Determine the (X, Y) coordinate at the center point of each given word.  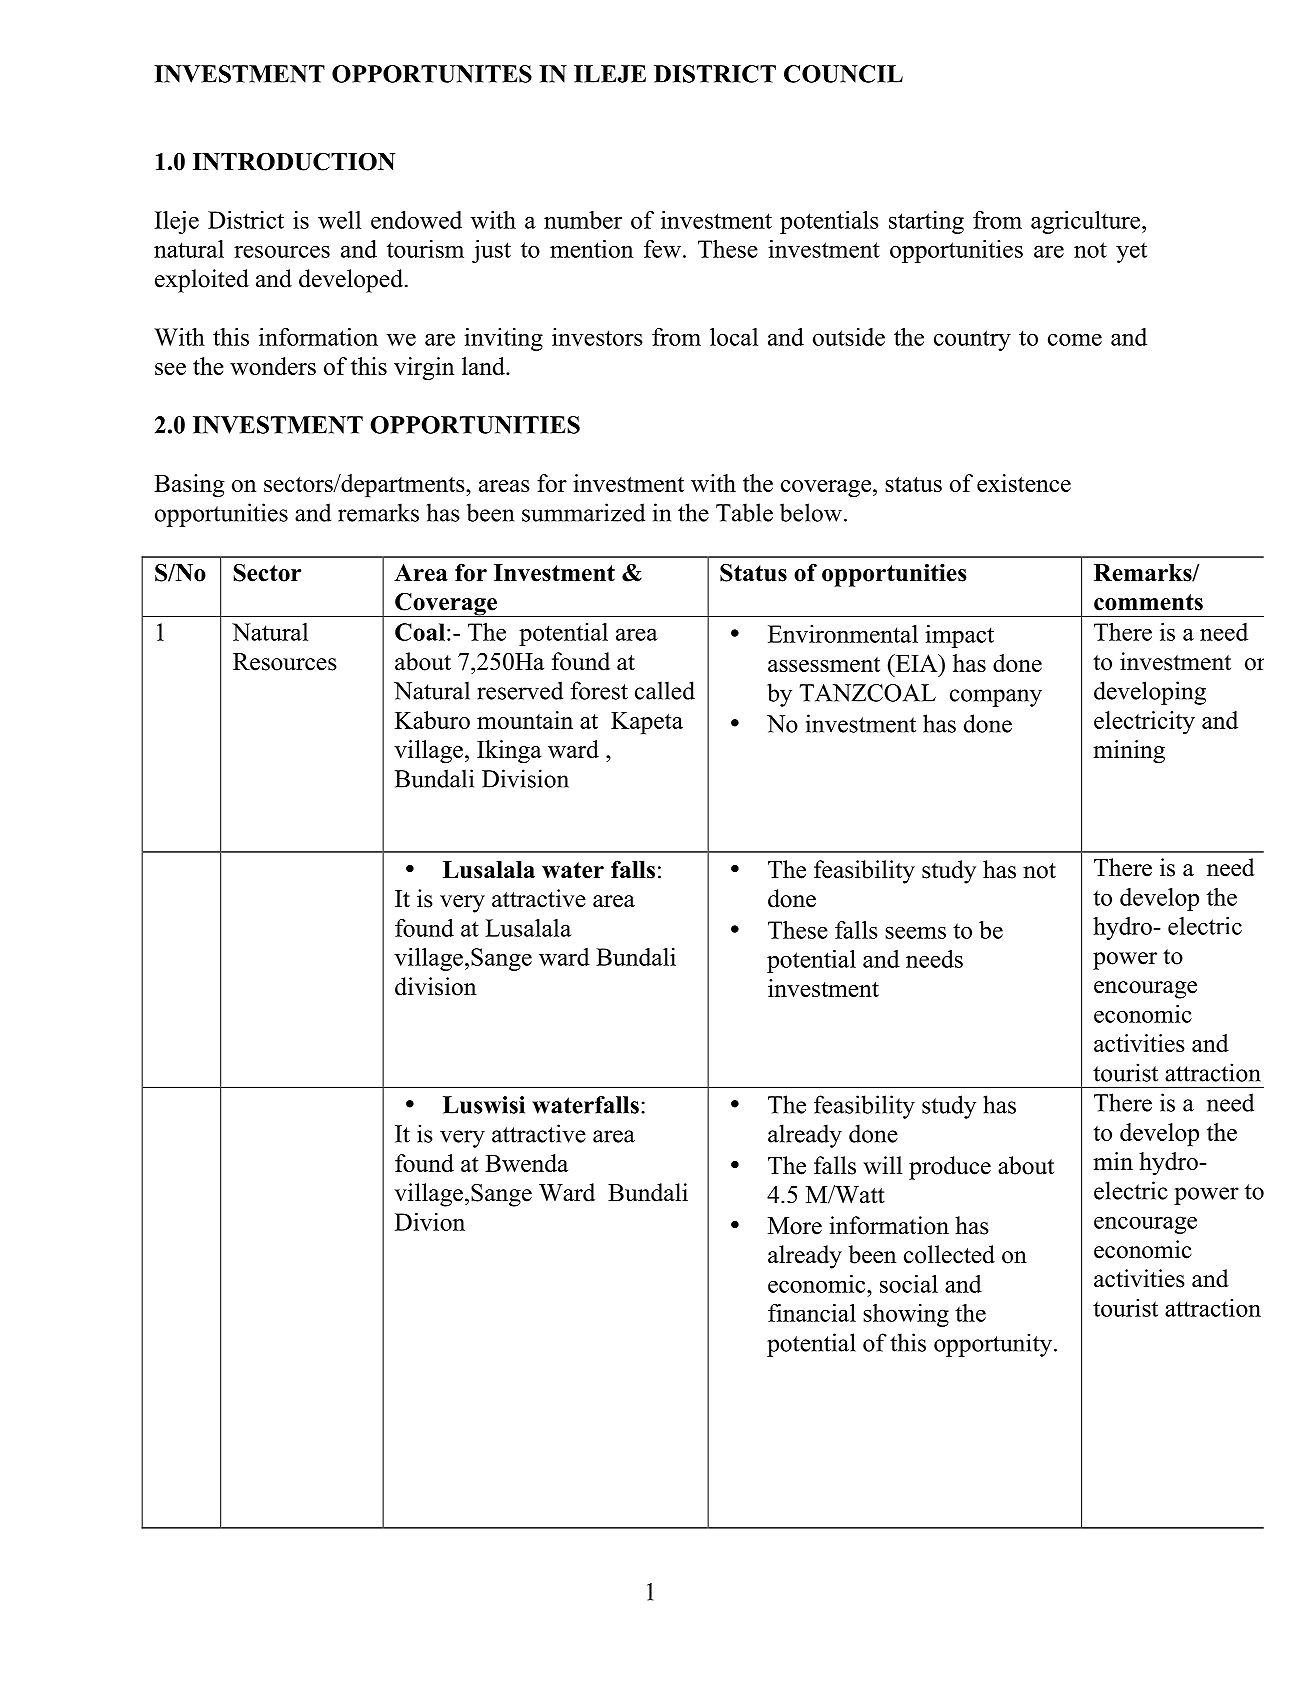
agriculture (1087, 222)
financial (812, 1313)
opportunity (994, 1345)
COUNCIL (843, 74)
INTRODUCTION (294, 161)
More (795, 1226)
